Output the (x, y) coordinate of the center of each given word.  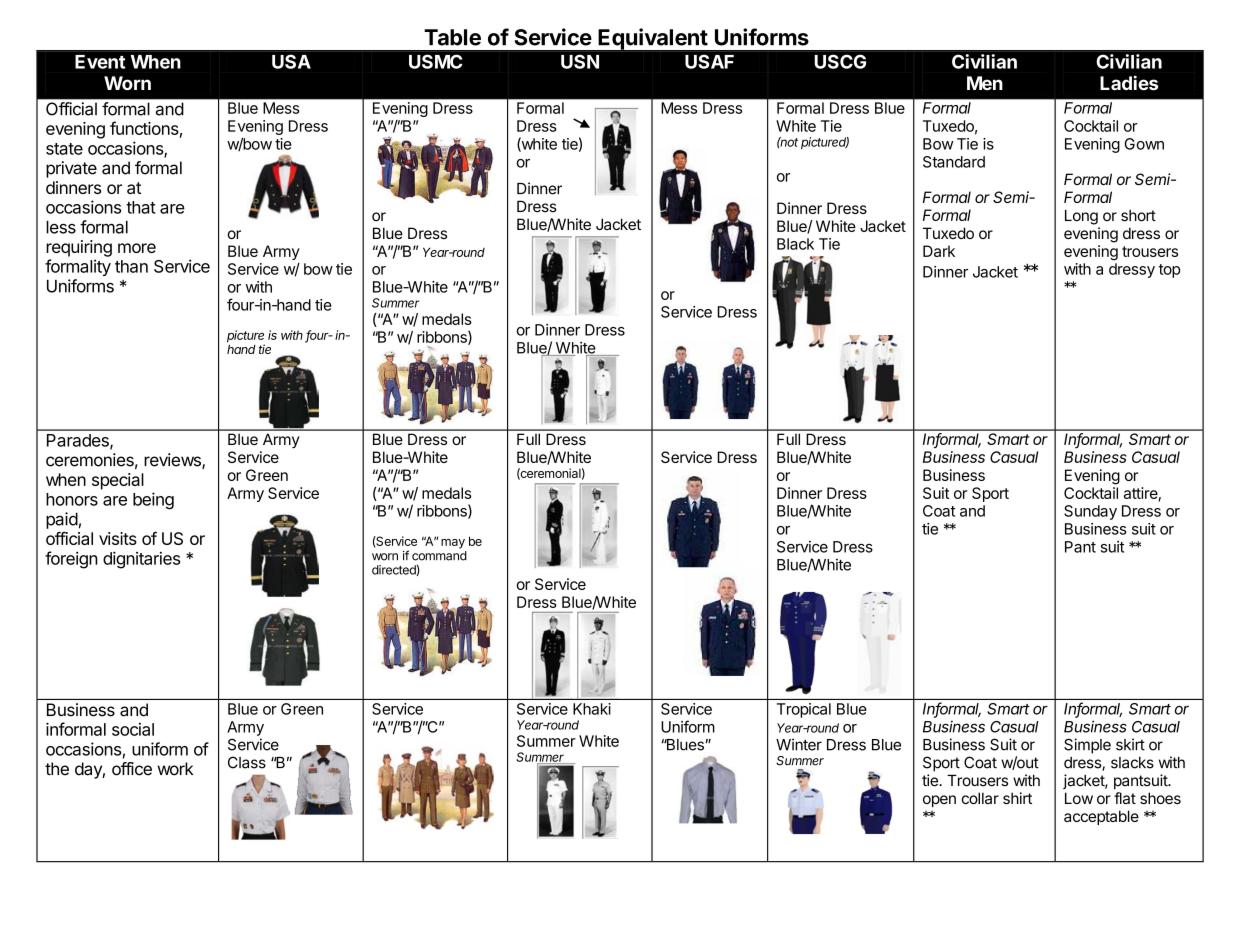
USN (580, 61)
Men (985, 83)
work (175, 769)
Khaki (592, 709)
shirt (1017, 798)
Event (100, 62)
